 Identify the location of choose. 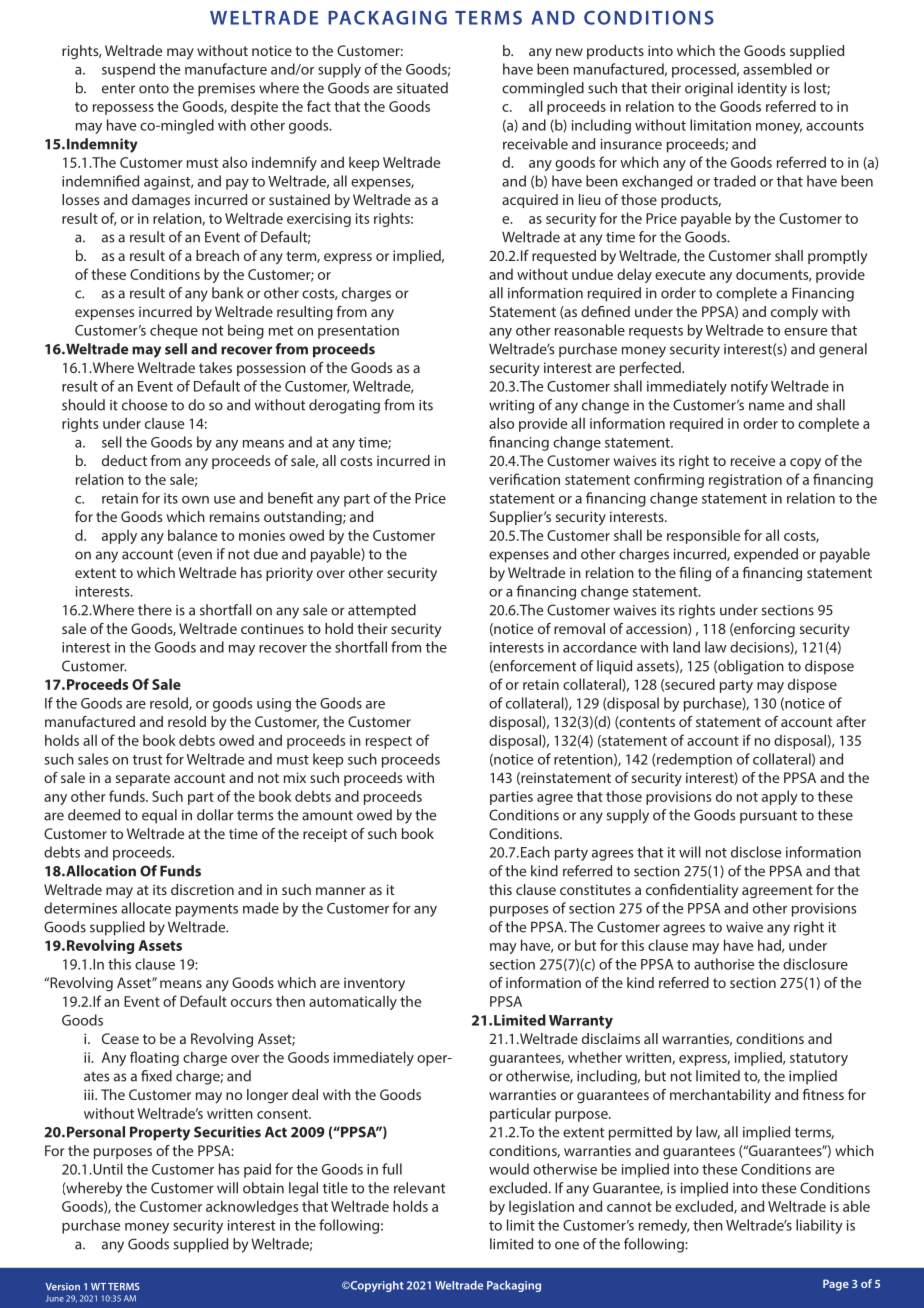
(144, 405).
